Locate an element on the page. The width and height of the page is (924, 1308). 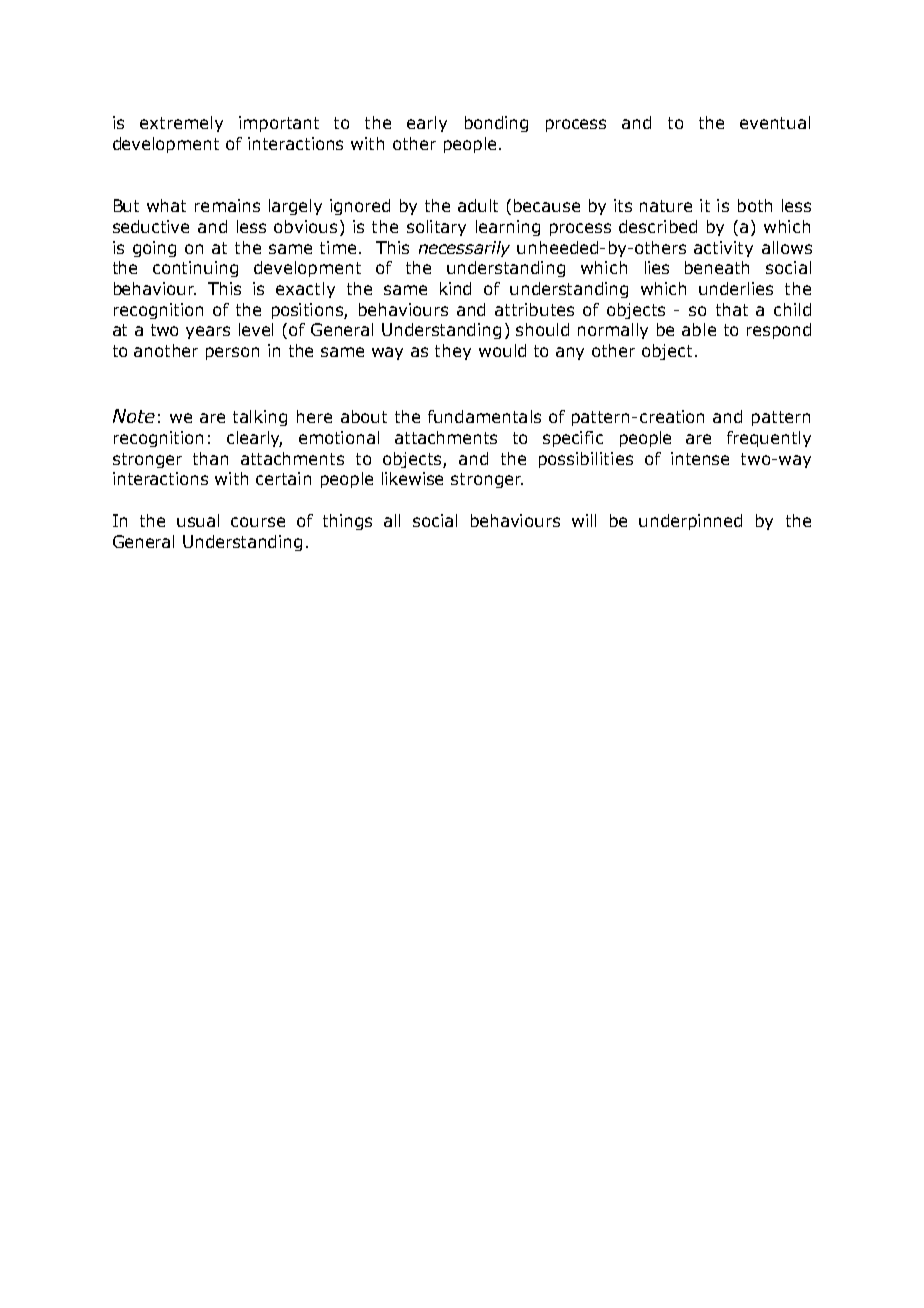
fundamentals is located at coordinates (484, 416).
